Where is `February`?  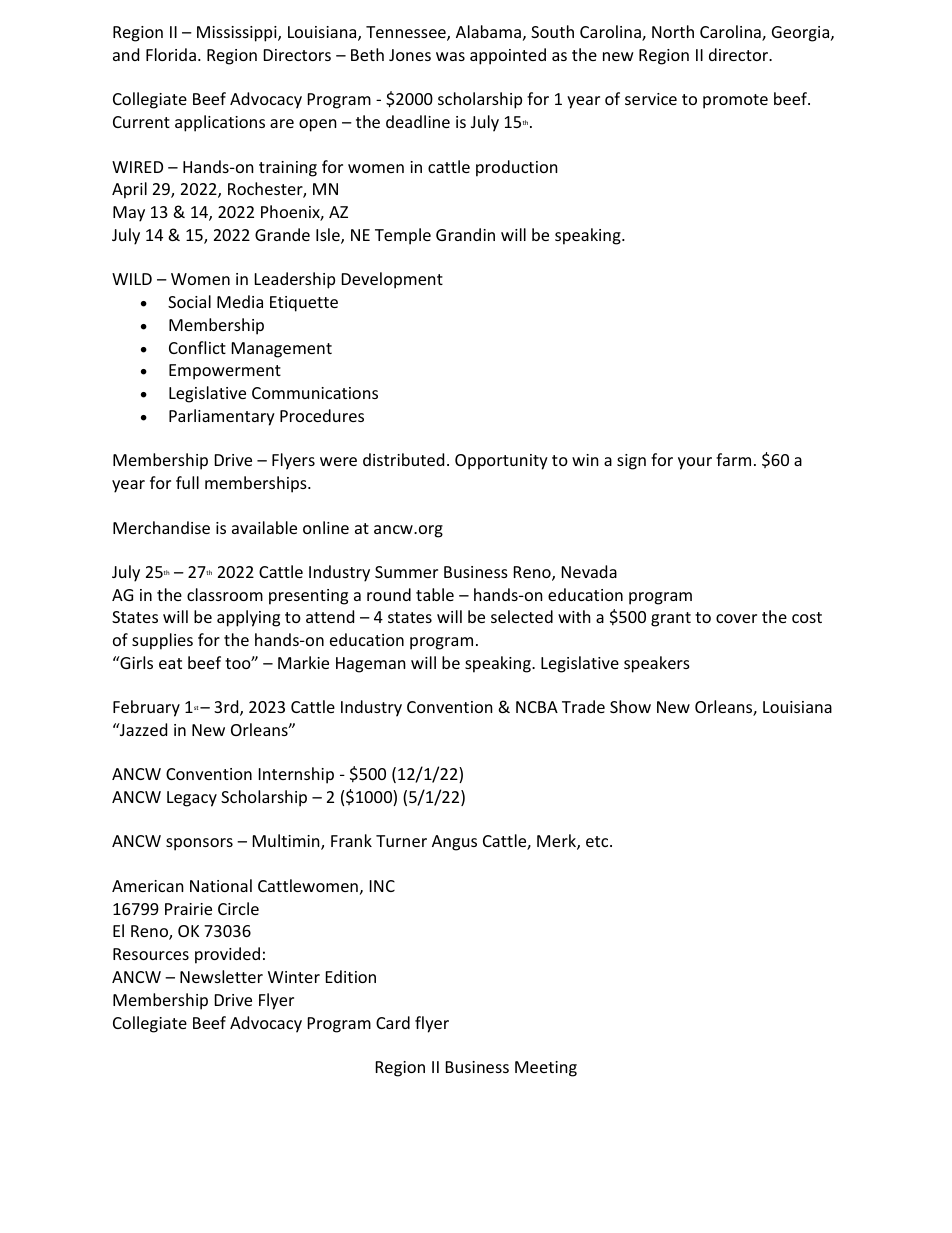
February is located at coordinates (146, 708).
